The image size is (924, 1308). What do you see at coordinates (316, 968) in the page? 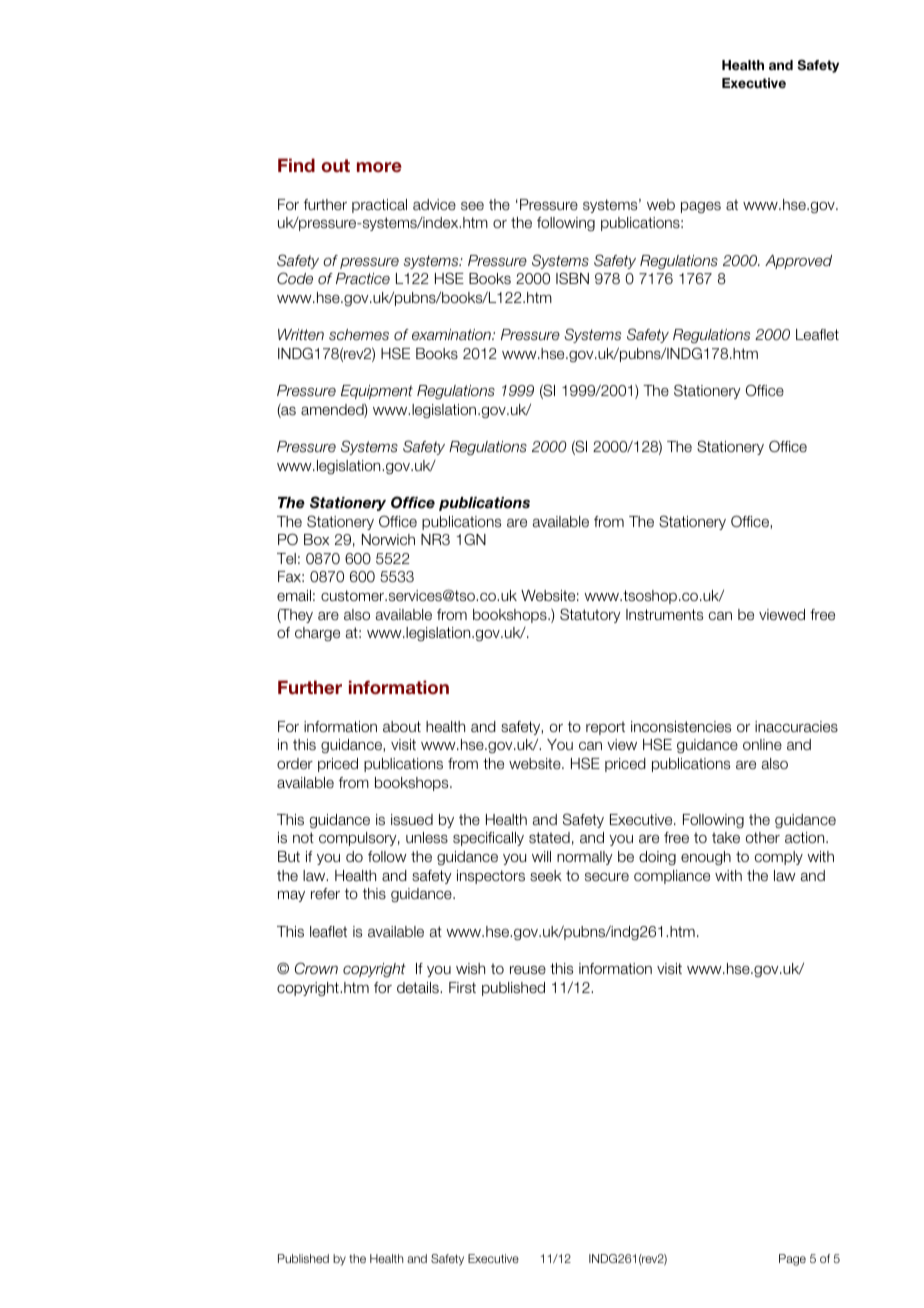
I see `Crown` at bounding box center [316, 968].
